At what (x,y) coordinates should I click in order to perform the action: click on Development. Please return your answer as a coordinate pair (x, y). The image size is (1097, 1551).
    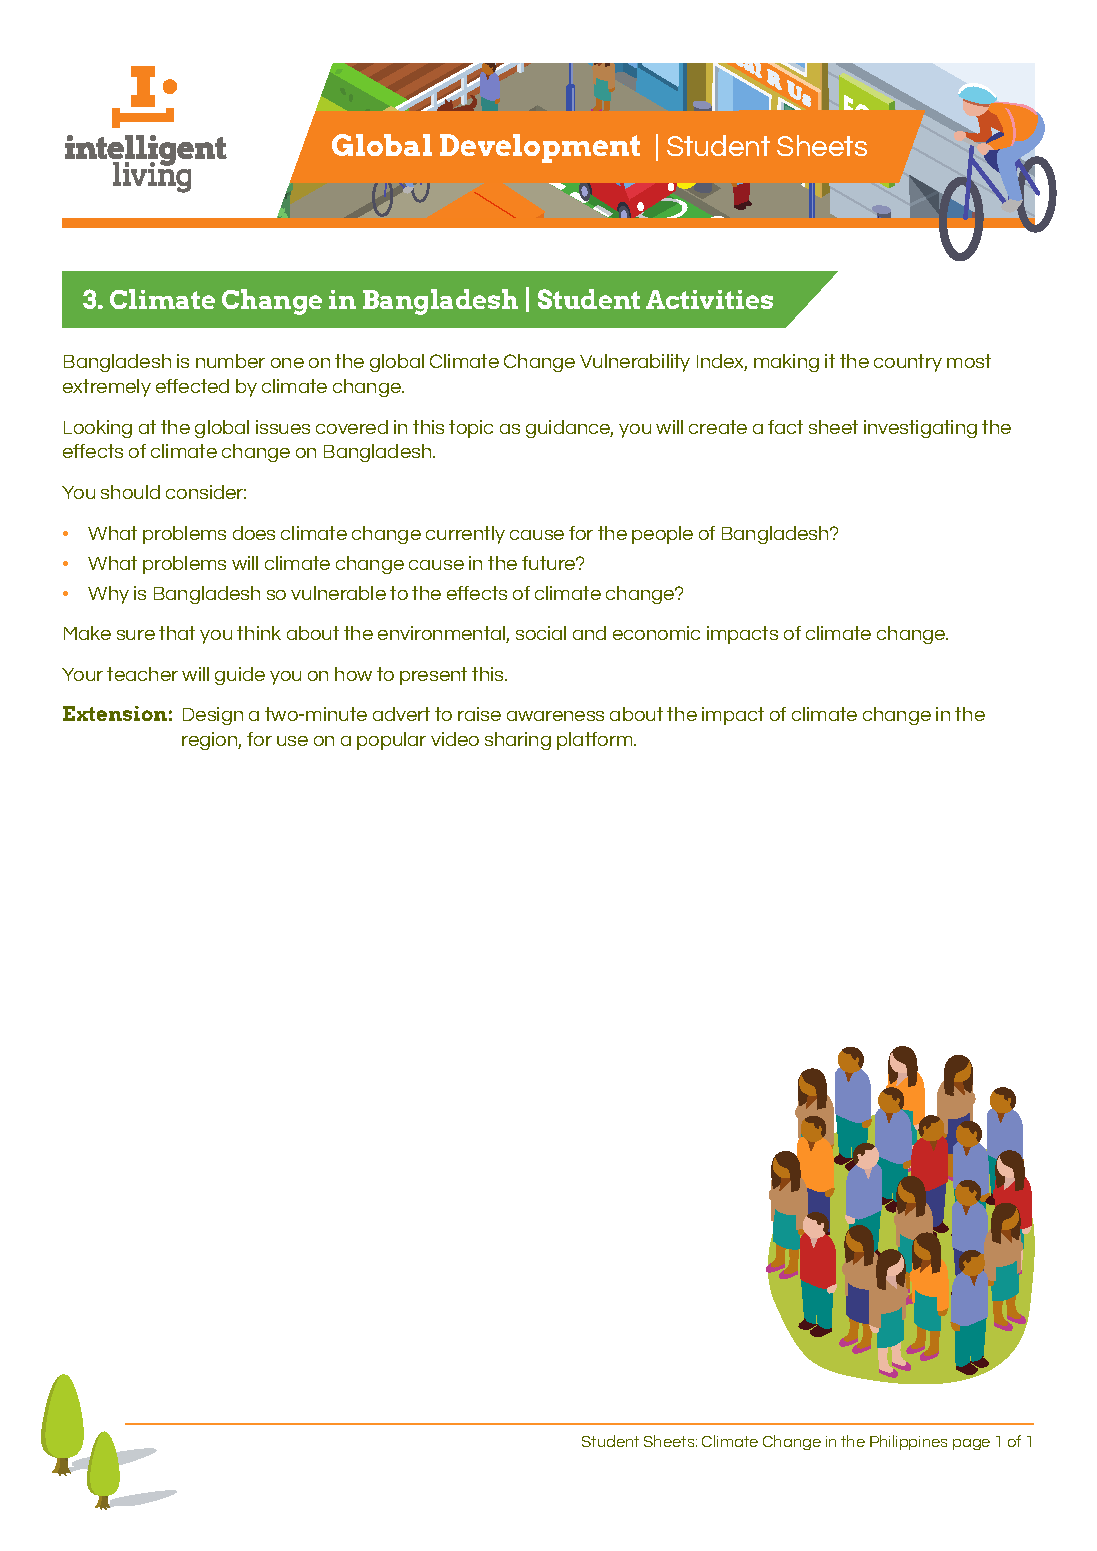
    Looking at the image, I should click on (540, 148).
